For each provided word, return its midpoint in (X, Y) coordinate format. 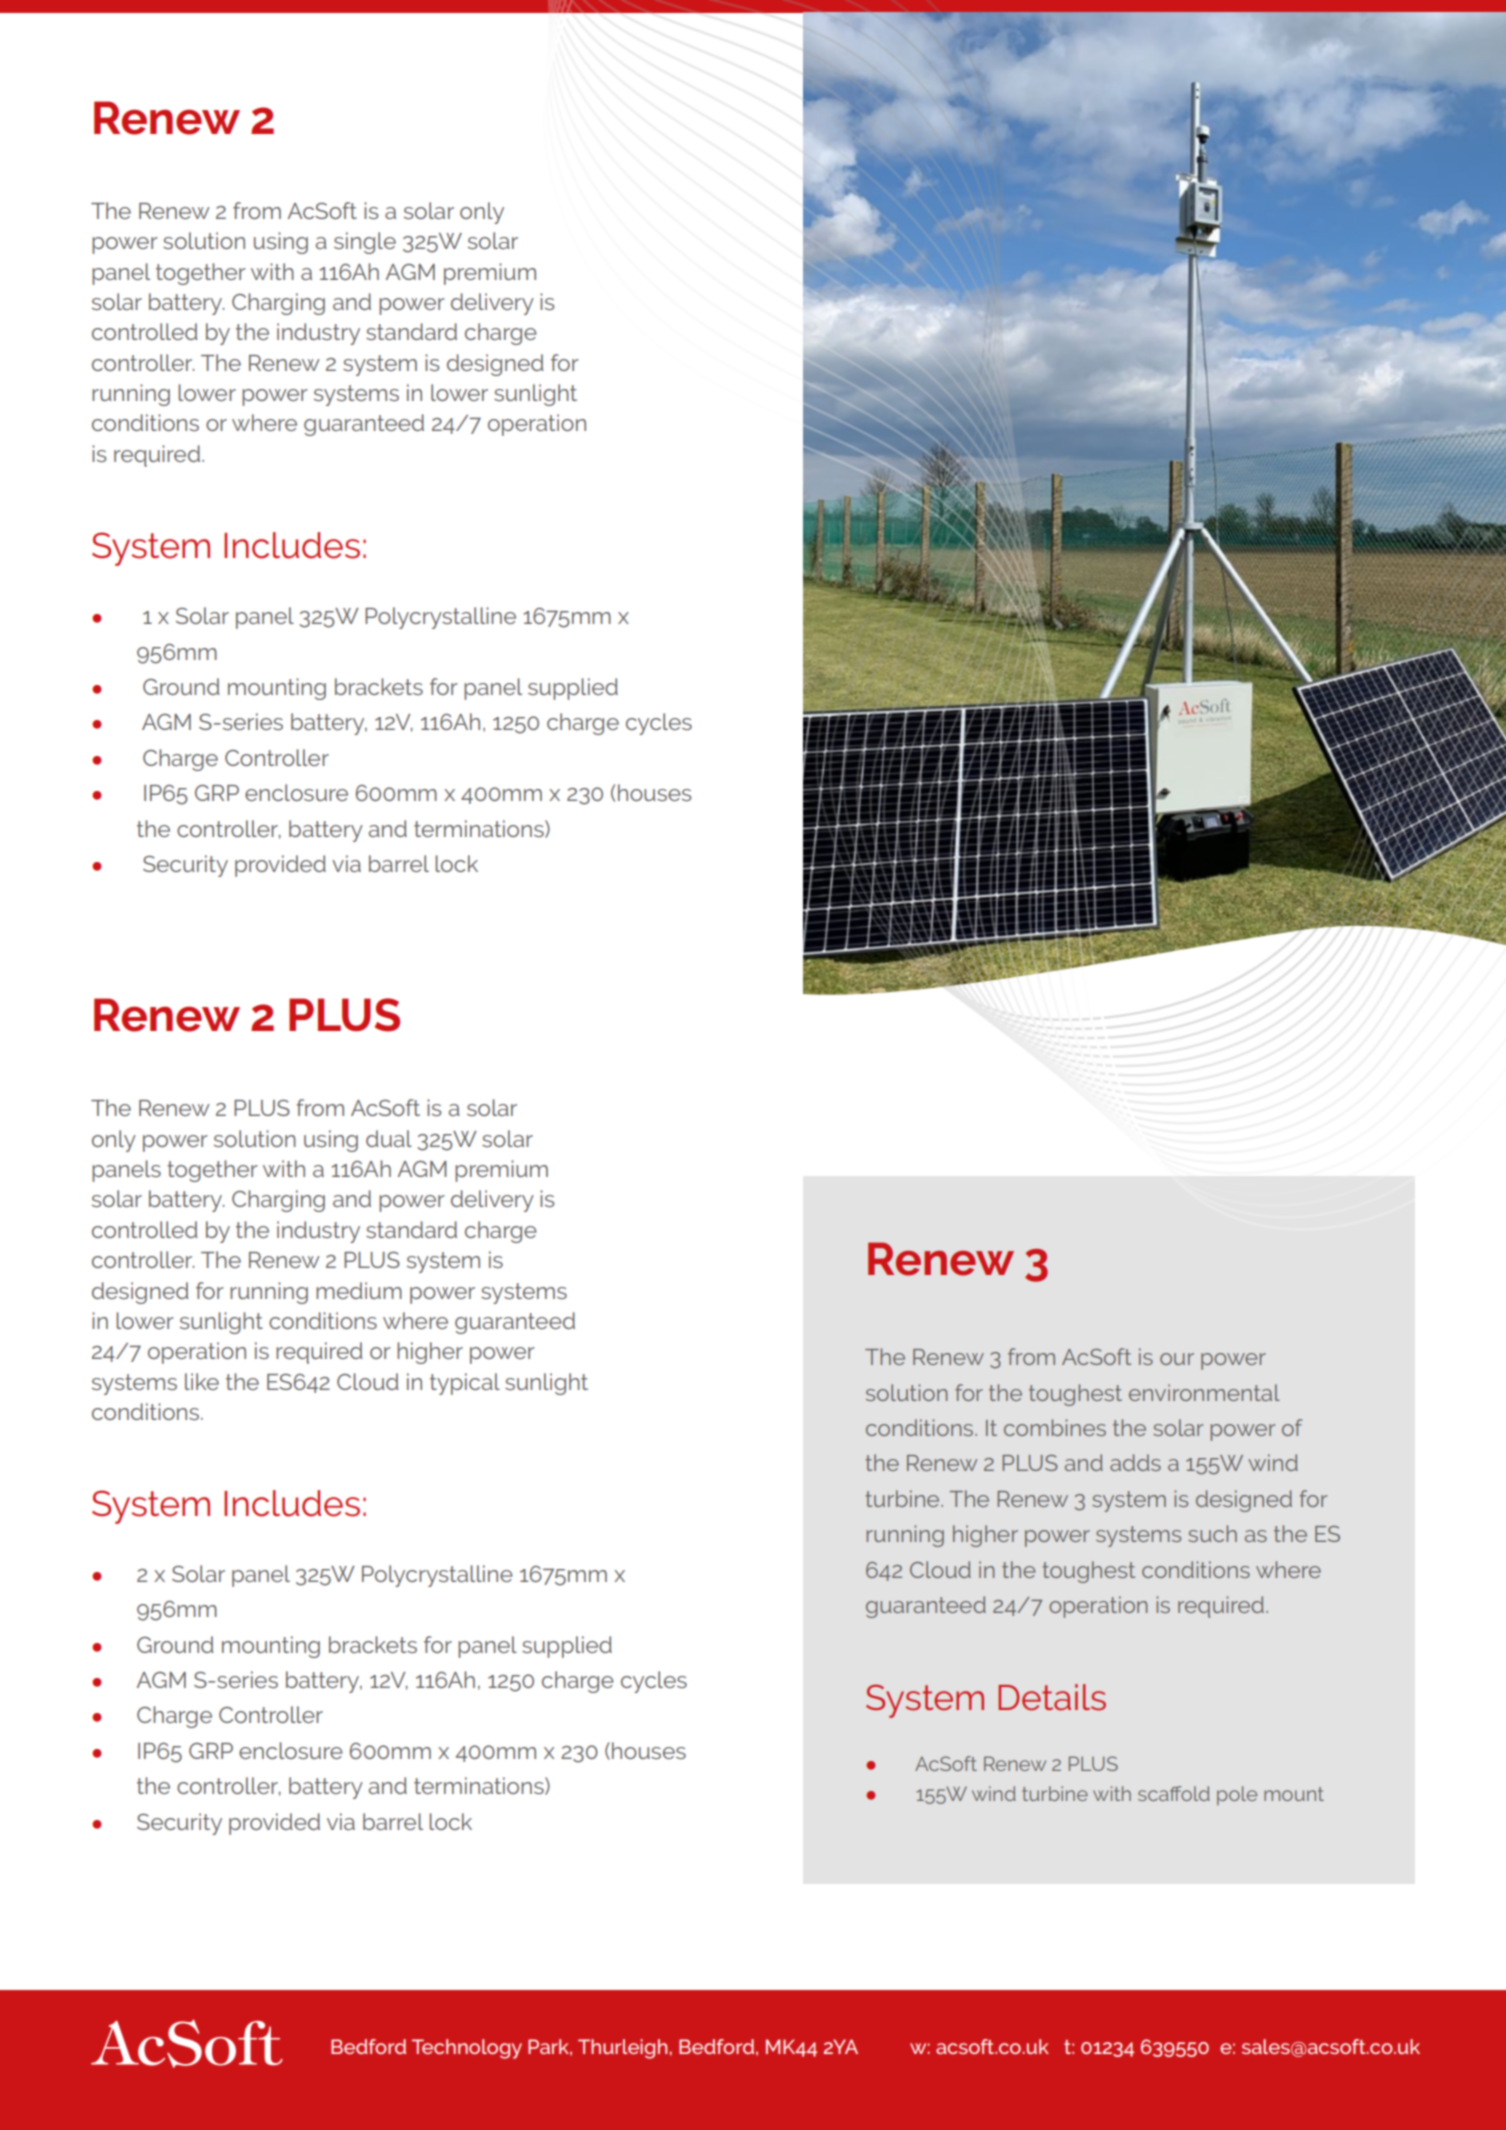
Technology (467, 2049)
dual (389, 1138)
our (1177, 1359)
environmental (1204, 1392)
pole (1237, 1795)
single (365, 243)
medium (359, 1290)
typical (465, 1384)
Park (550, 2047)
